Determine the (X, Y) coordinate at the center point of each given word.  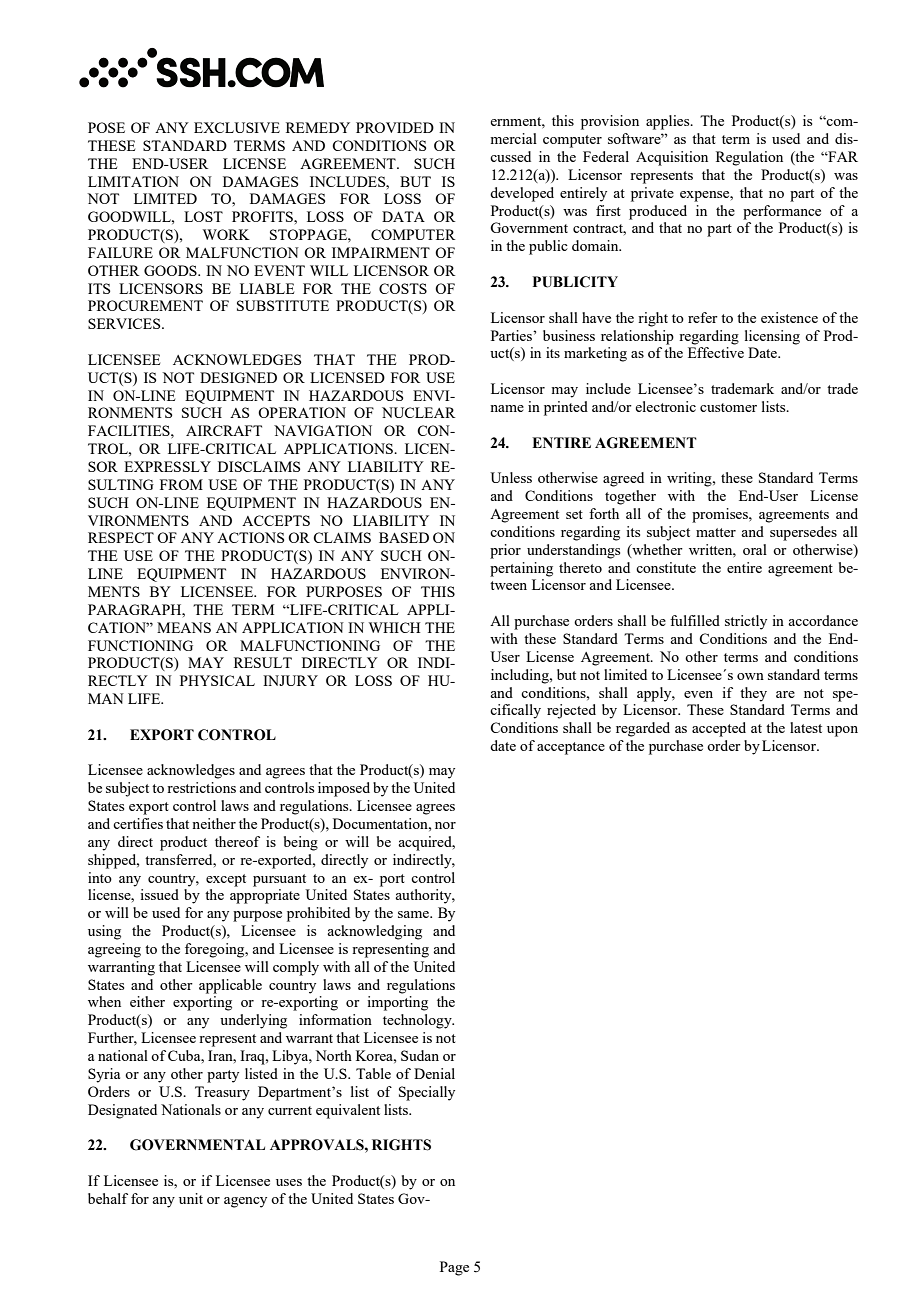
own (750, 676)
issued (160, 894)
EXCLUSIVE (237, 127)
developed (522, 194)
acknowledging (374, 932)
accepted (719, 729)
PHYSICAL (217, 680)
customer (728, 407)
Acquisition (672, 158)
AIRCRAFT (224, 430)
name (507, 408)
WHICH (394, 627)
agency (245, 1202)
